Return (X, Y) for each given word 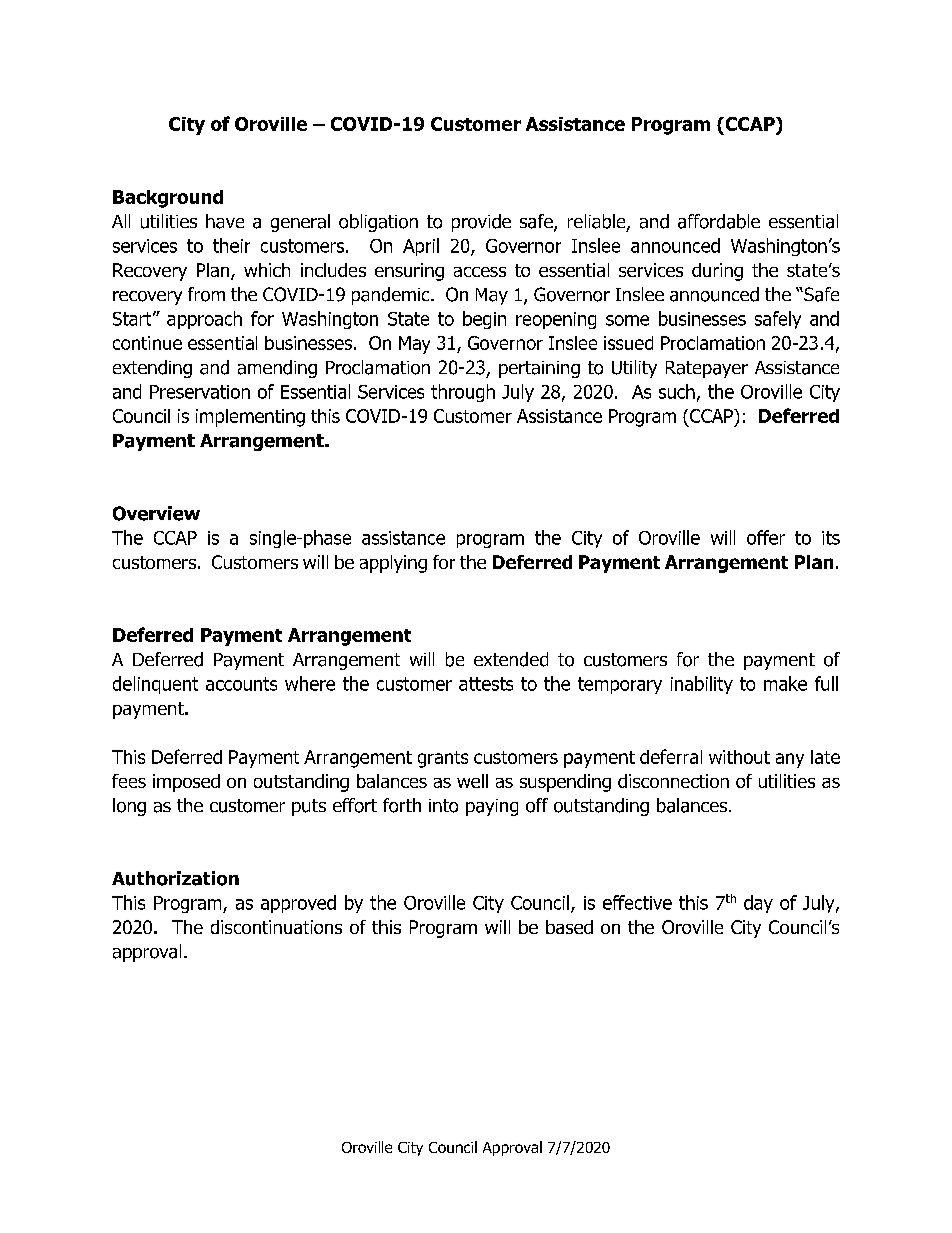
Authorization (175, 878)
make (785, 683)
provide (481, 223)
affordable (719, 221)
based (569, 927)
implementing (250, 418)
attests (486, 684)
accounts (241, 684)
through (463, 393)
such (677, 391)
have (225, 221)
